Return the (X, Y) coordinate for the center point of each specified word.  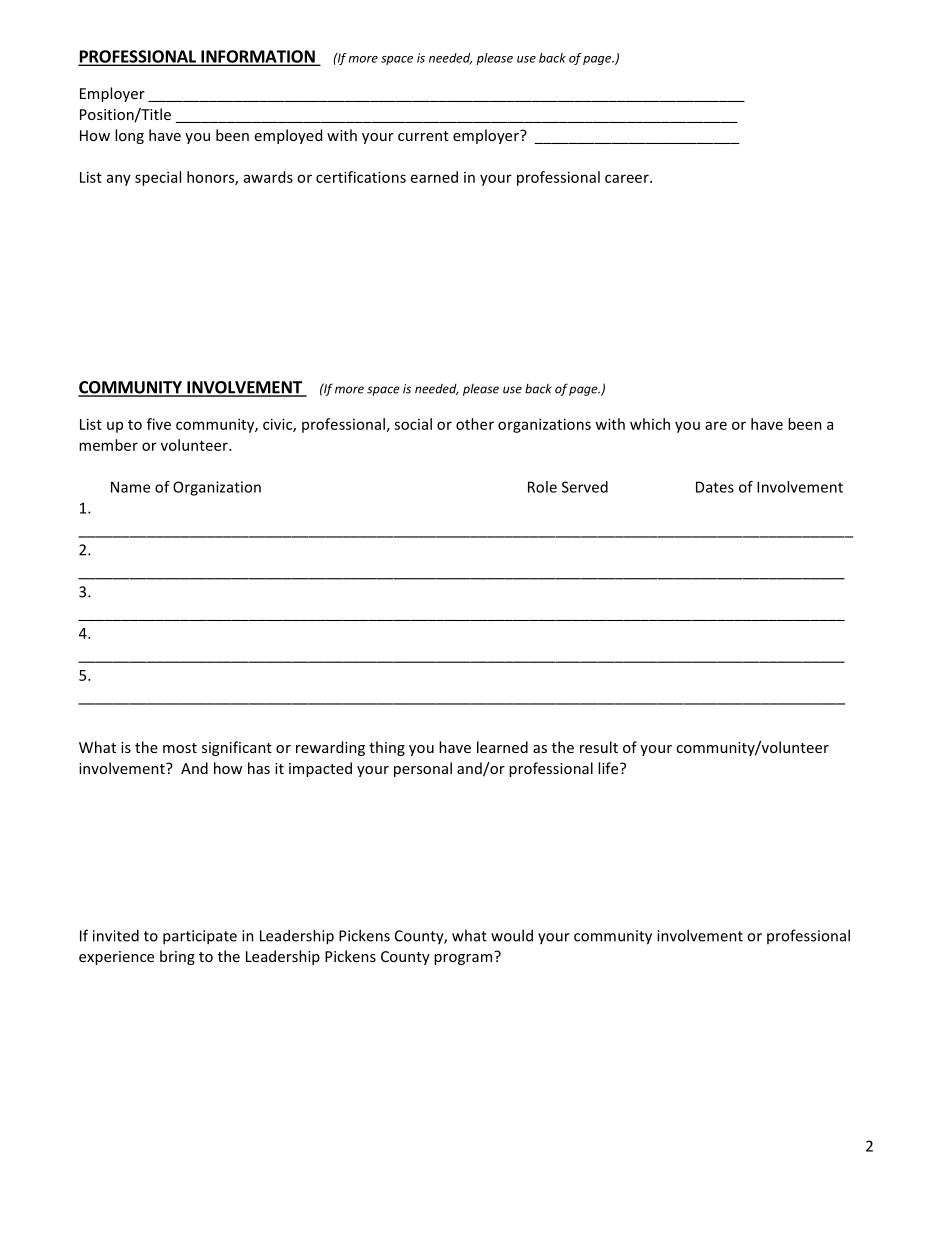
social (413, 424)
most (180, 748)
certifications (361, 177)
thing (387, 748)
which (650, 424)
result (599, 747)
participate (200, 937)
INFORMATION (258, 57)
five (159, 424)
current (423, 136)
